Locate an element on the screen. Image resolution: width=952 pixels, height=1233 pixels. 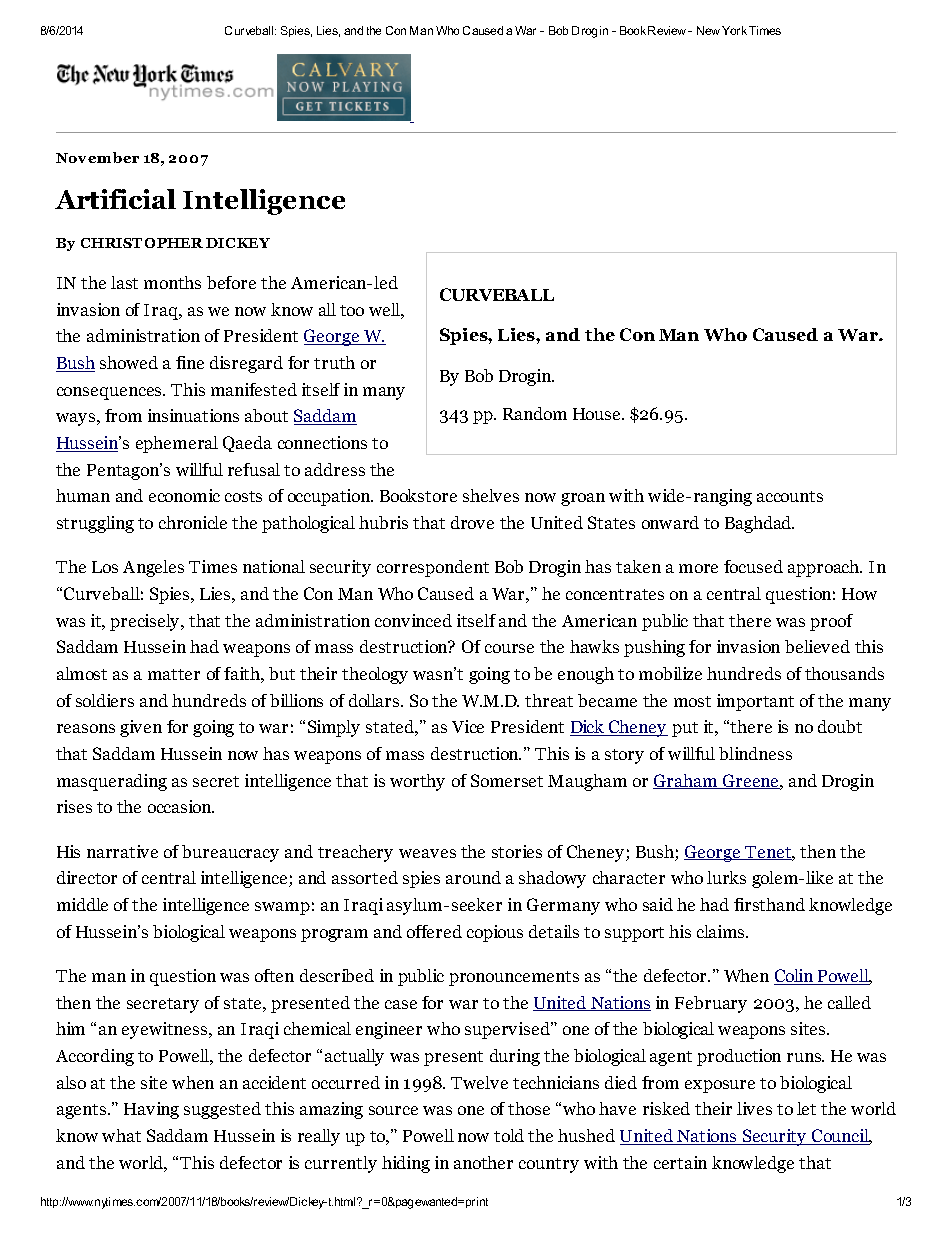
narrative is located at coordinates (122, 851).
